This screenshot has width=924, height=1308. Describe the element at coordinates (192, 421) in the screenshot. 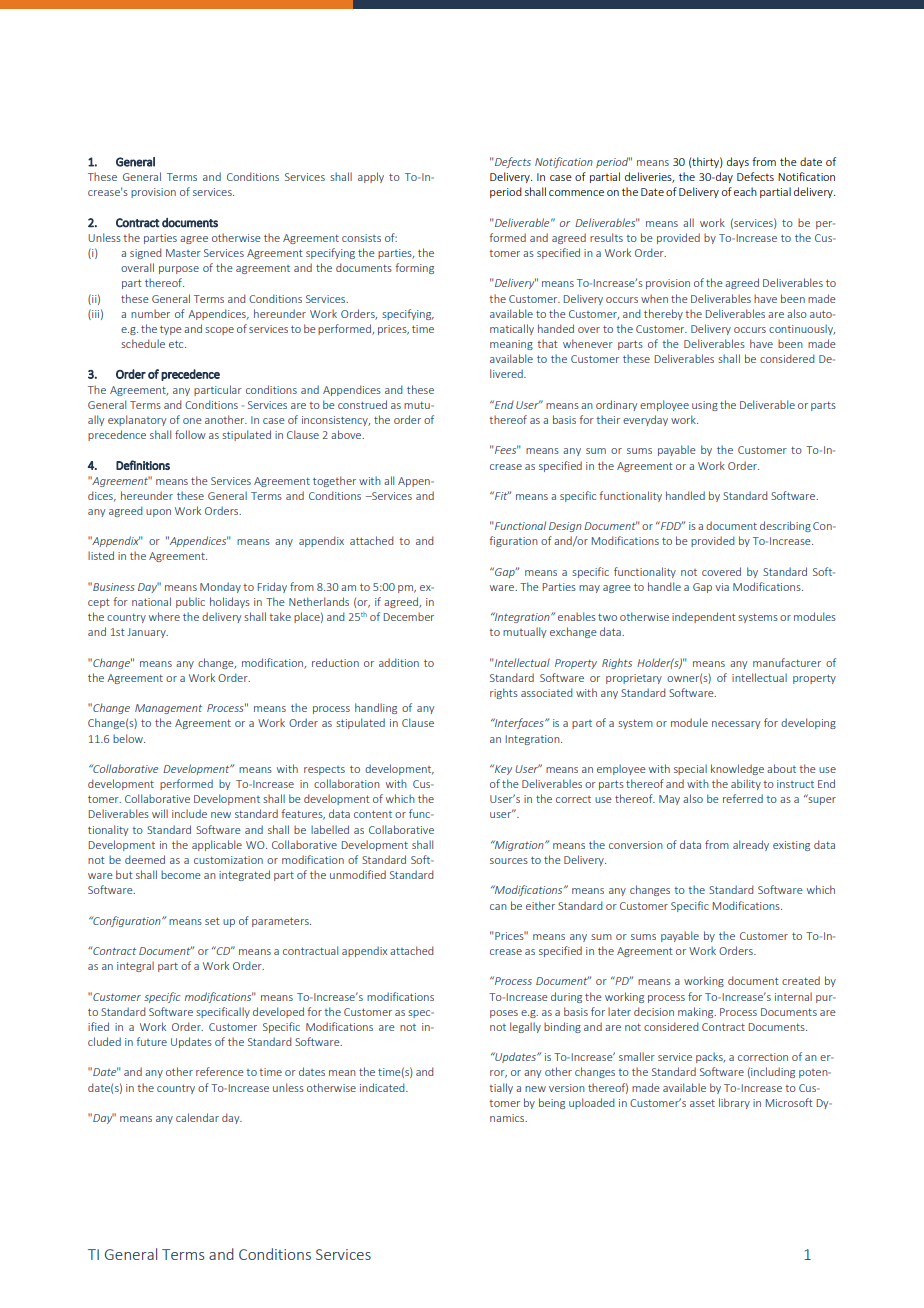

I see `one` at that location.
